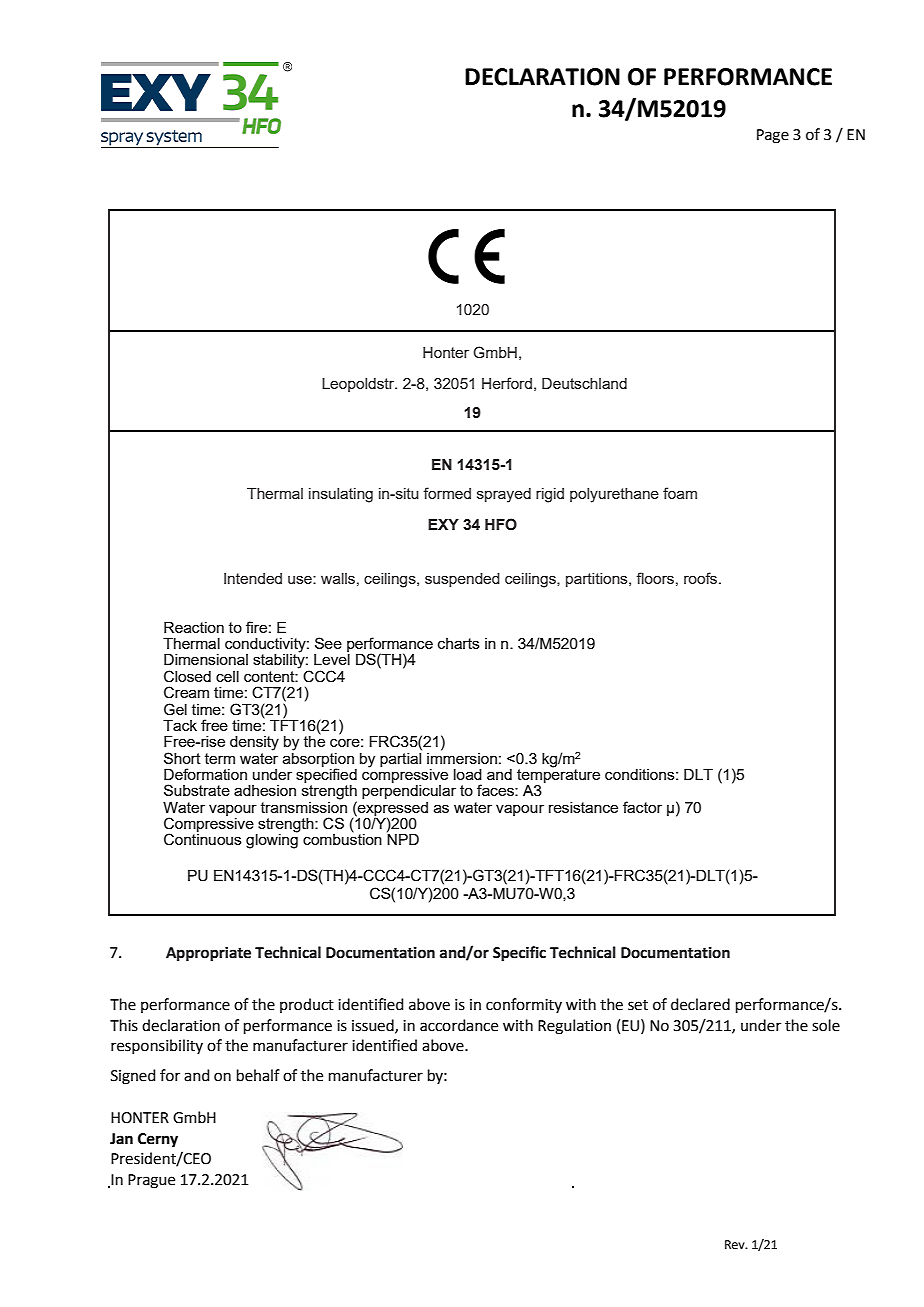 The height and width of the page is (1307, 924). What do you see at coordinates (680, 493) in the page?
I see `foam` at bounding box center [680, 493].
